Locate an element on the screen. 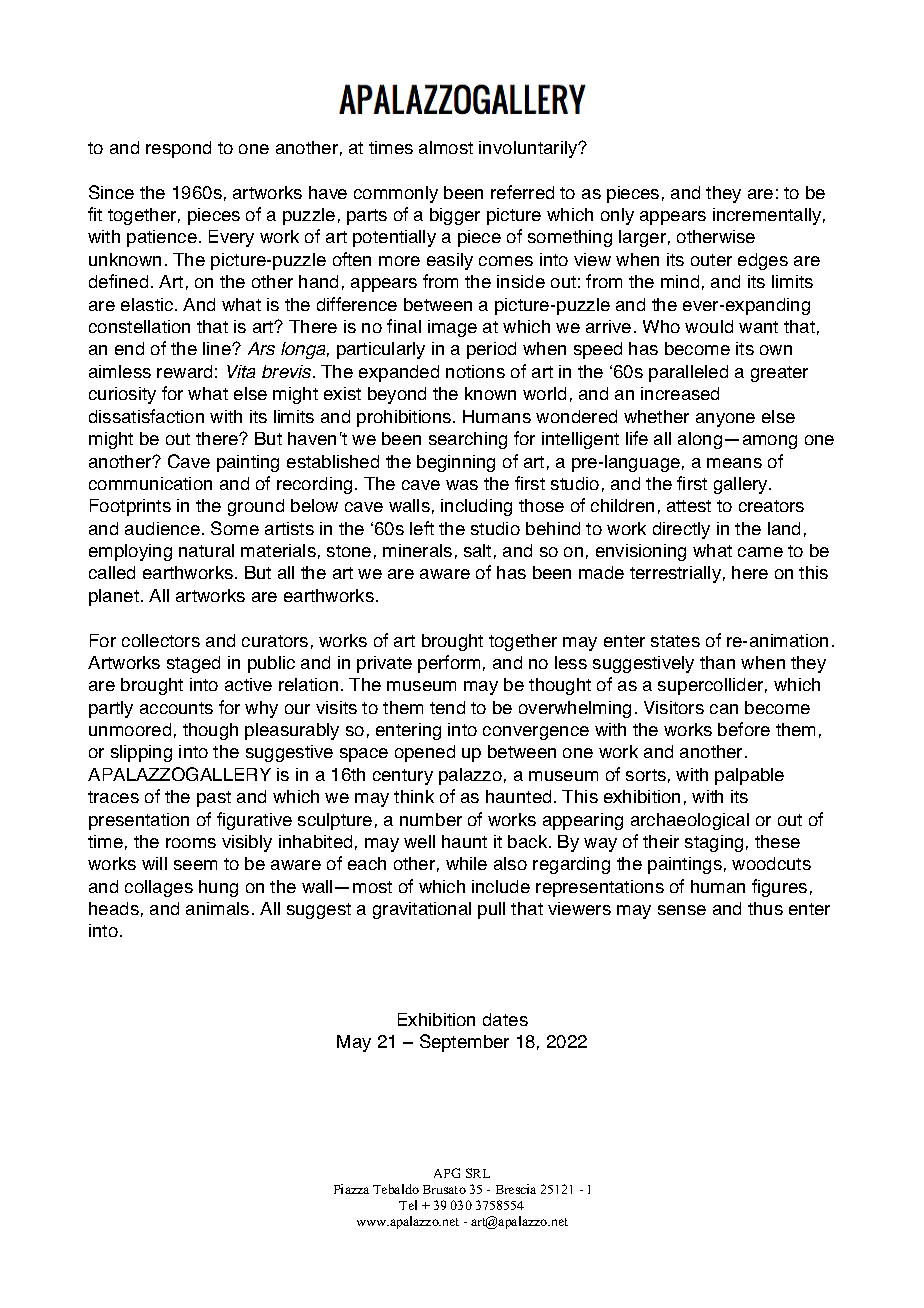 The width and height of the screenshot is (924, 1308). staged is located at coordinates (193, 664).
